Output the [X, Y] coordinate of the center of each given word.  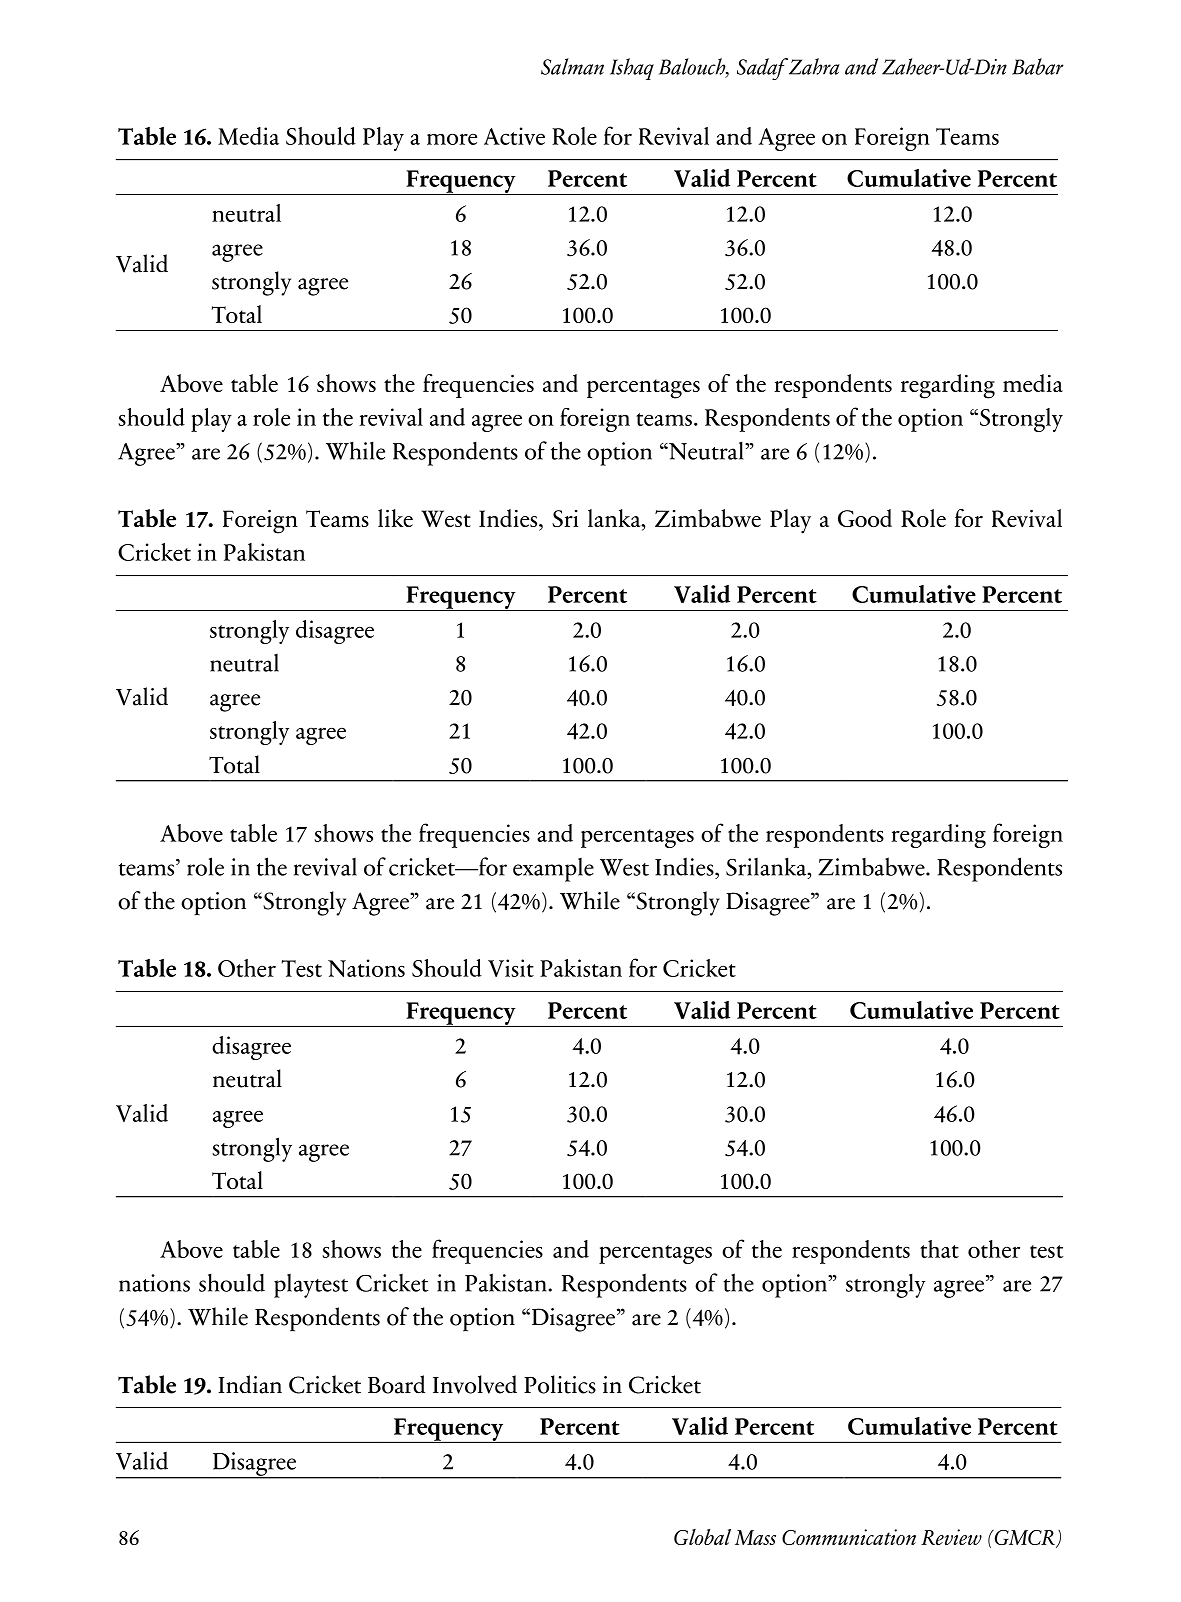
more [452, 139]
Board [396, 1384]
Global [702, 1537]
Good [865, 518]
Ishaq [632, 69]
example [553, 870]
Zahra [814, 66]
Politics [560, 1384]
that [939, 1249]
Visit [511, 968]
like [395, 518]
